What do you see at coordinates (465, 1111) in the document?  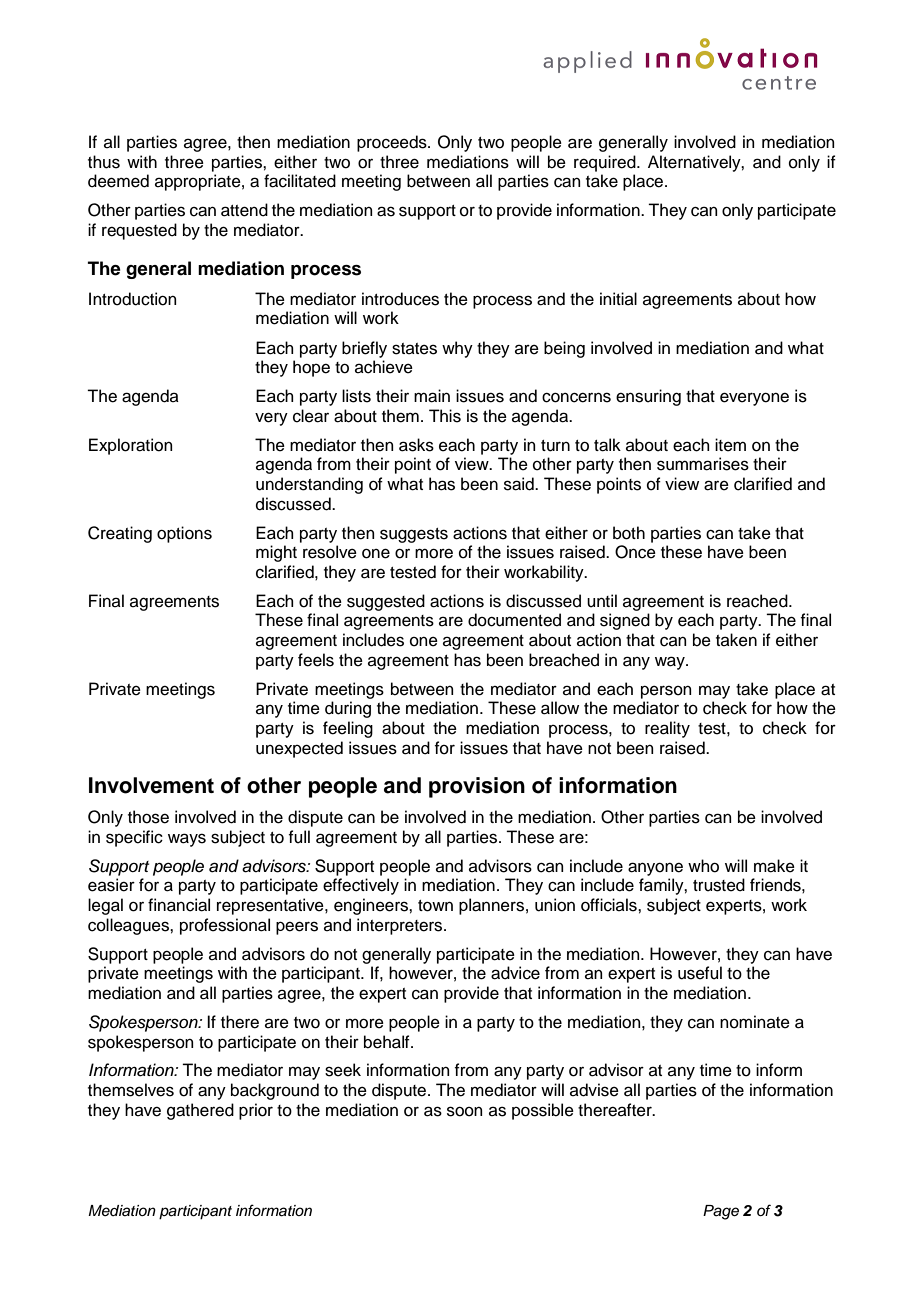 I see `soon` at bounding box center [465, 1111].
